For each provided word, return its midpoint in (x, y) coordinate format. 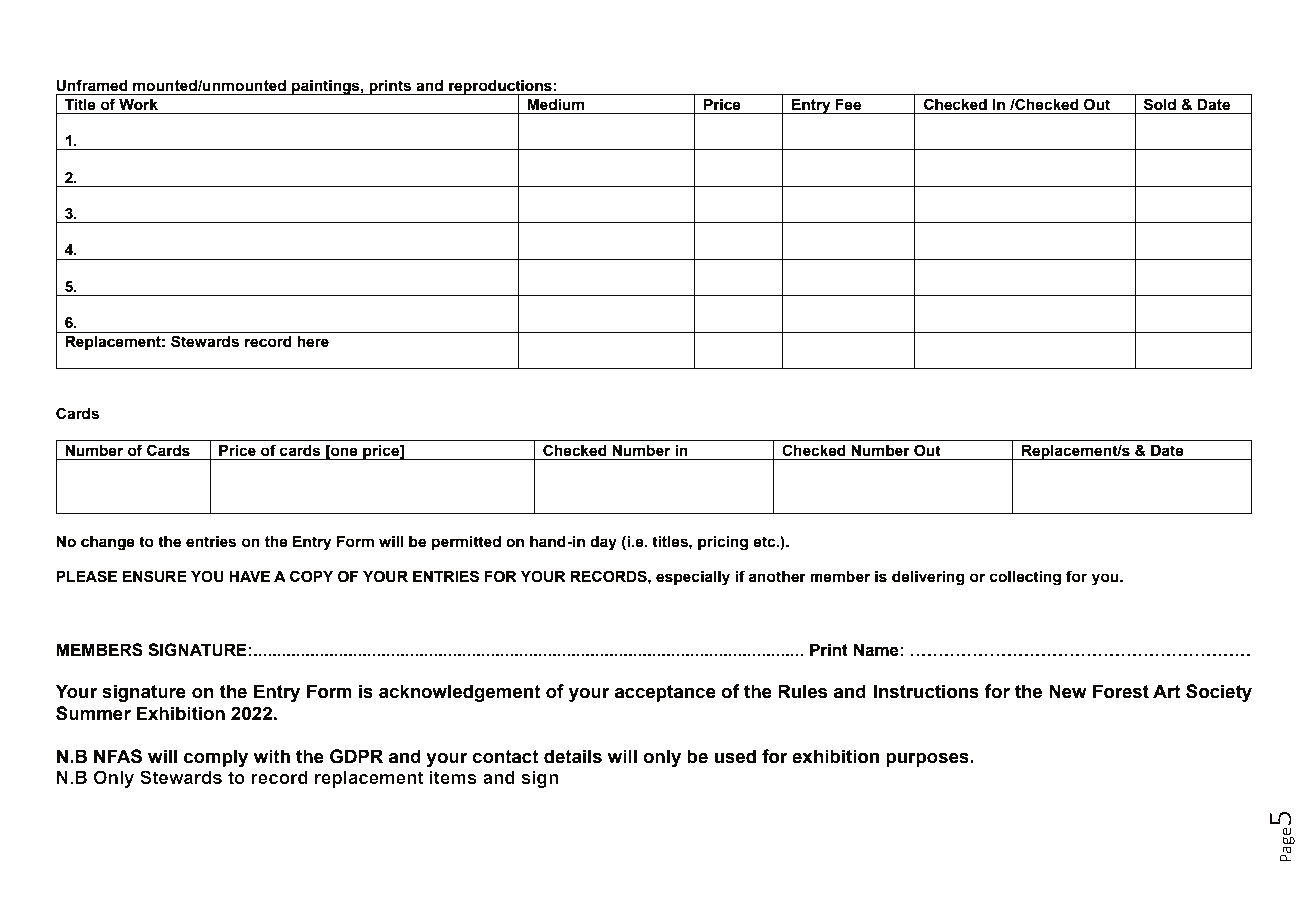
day (603, 543)
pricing (723, 543)
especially (693, 578)
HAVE (249, 576)
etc (765, 542)
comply (216, 758)
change (108, 543)
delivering (928, 578)
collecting (1025, 578)
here (313, 342)
